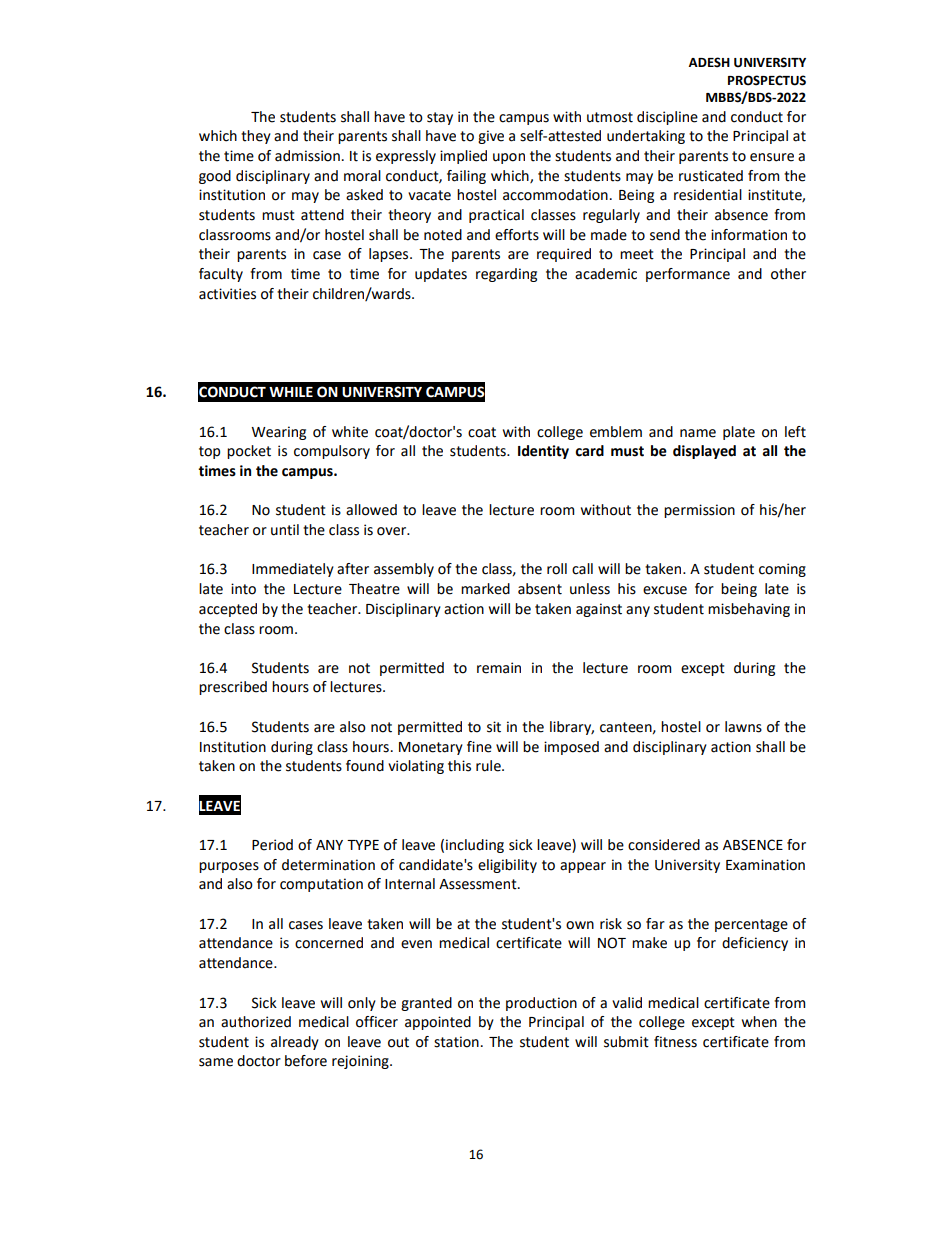 This screenshot has height=1233, width=952. Describe the element at coordinates (479, 747) in the screenshot. I see `fine` at that location.
